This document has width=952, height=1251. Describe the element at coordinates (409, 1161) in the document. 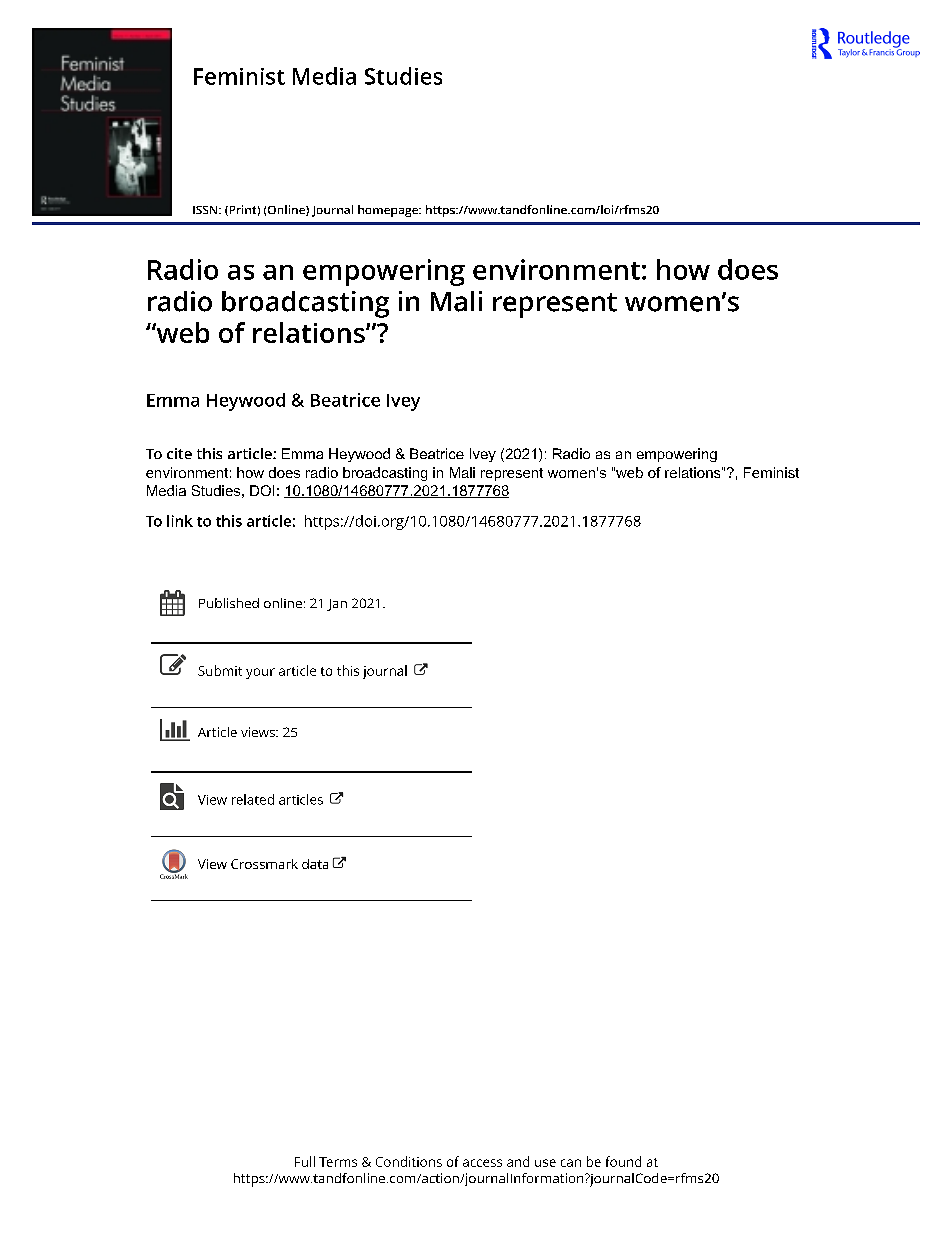

I see `Conditions` at that location.
